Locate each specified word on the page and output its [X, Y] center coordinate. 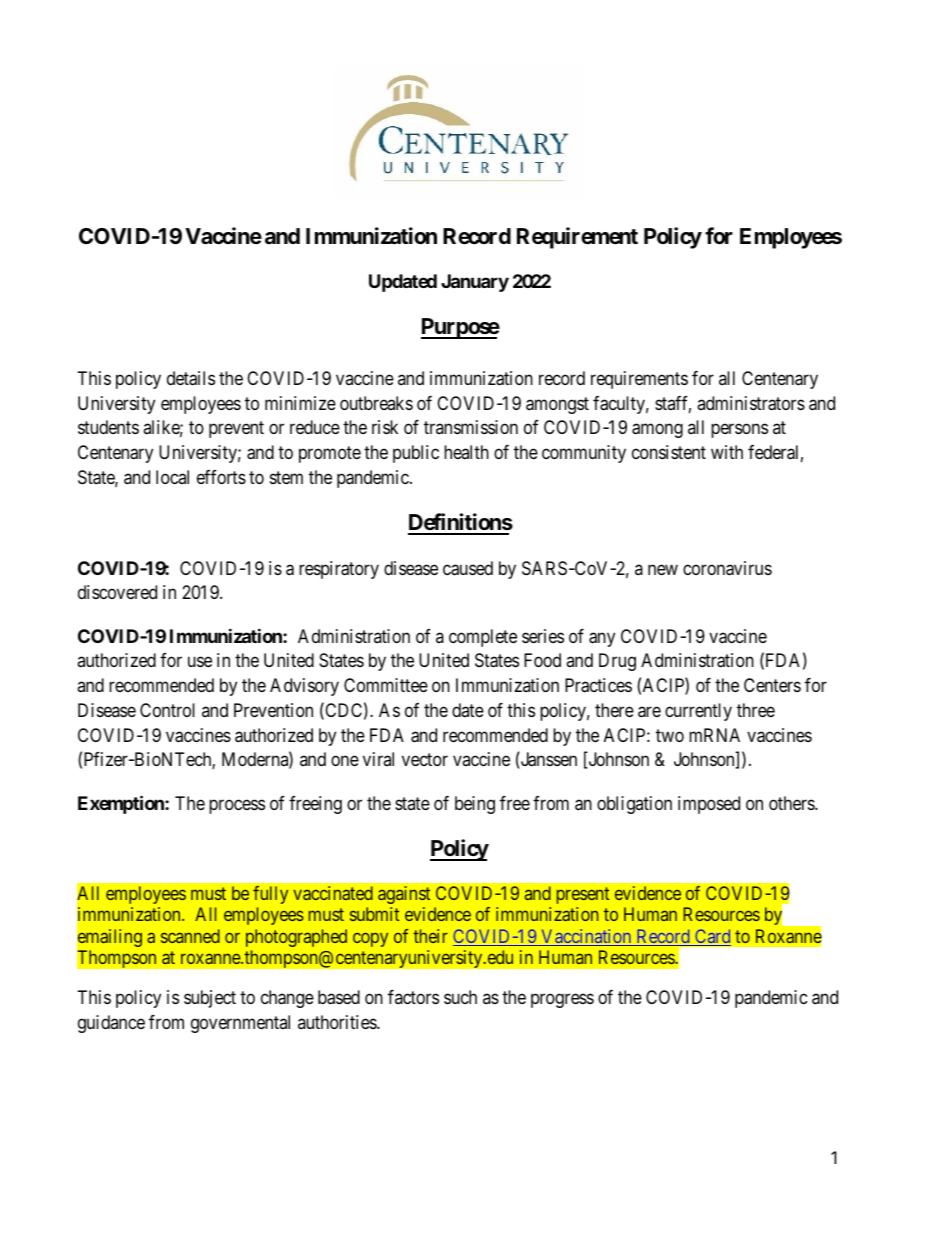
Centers [772, 685]
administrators [751, 403]
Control [167, 710]
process [237, 806]
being [475, 805]
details [191, 378]
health [466, 452]
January [475, 283]
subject [210, 999]
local [172, 477]
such [460, 997]
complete [483, 638]
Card [712, 937]
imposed [709, 805]
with [727, 452]
